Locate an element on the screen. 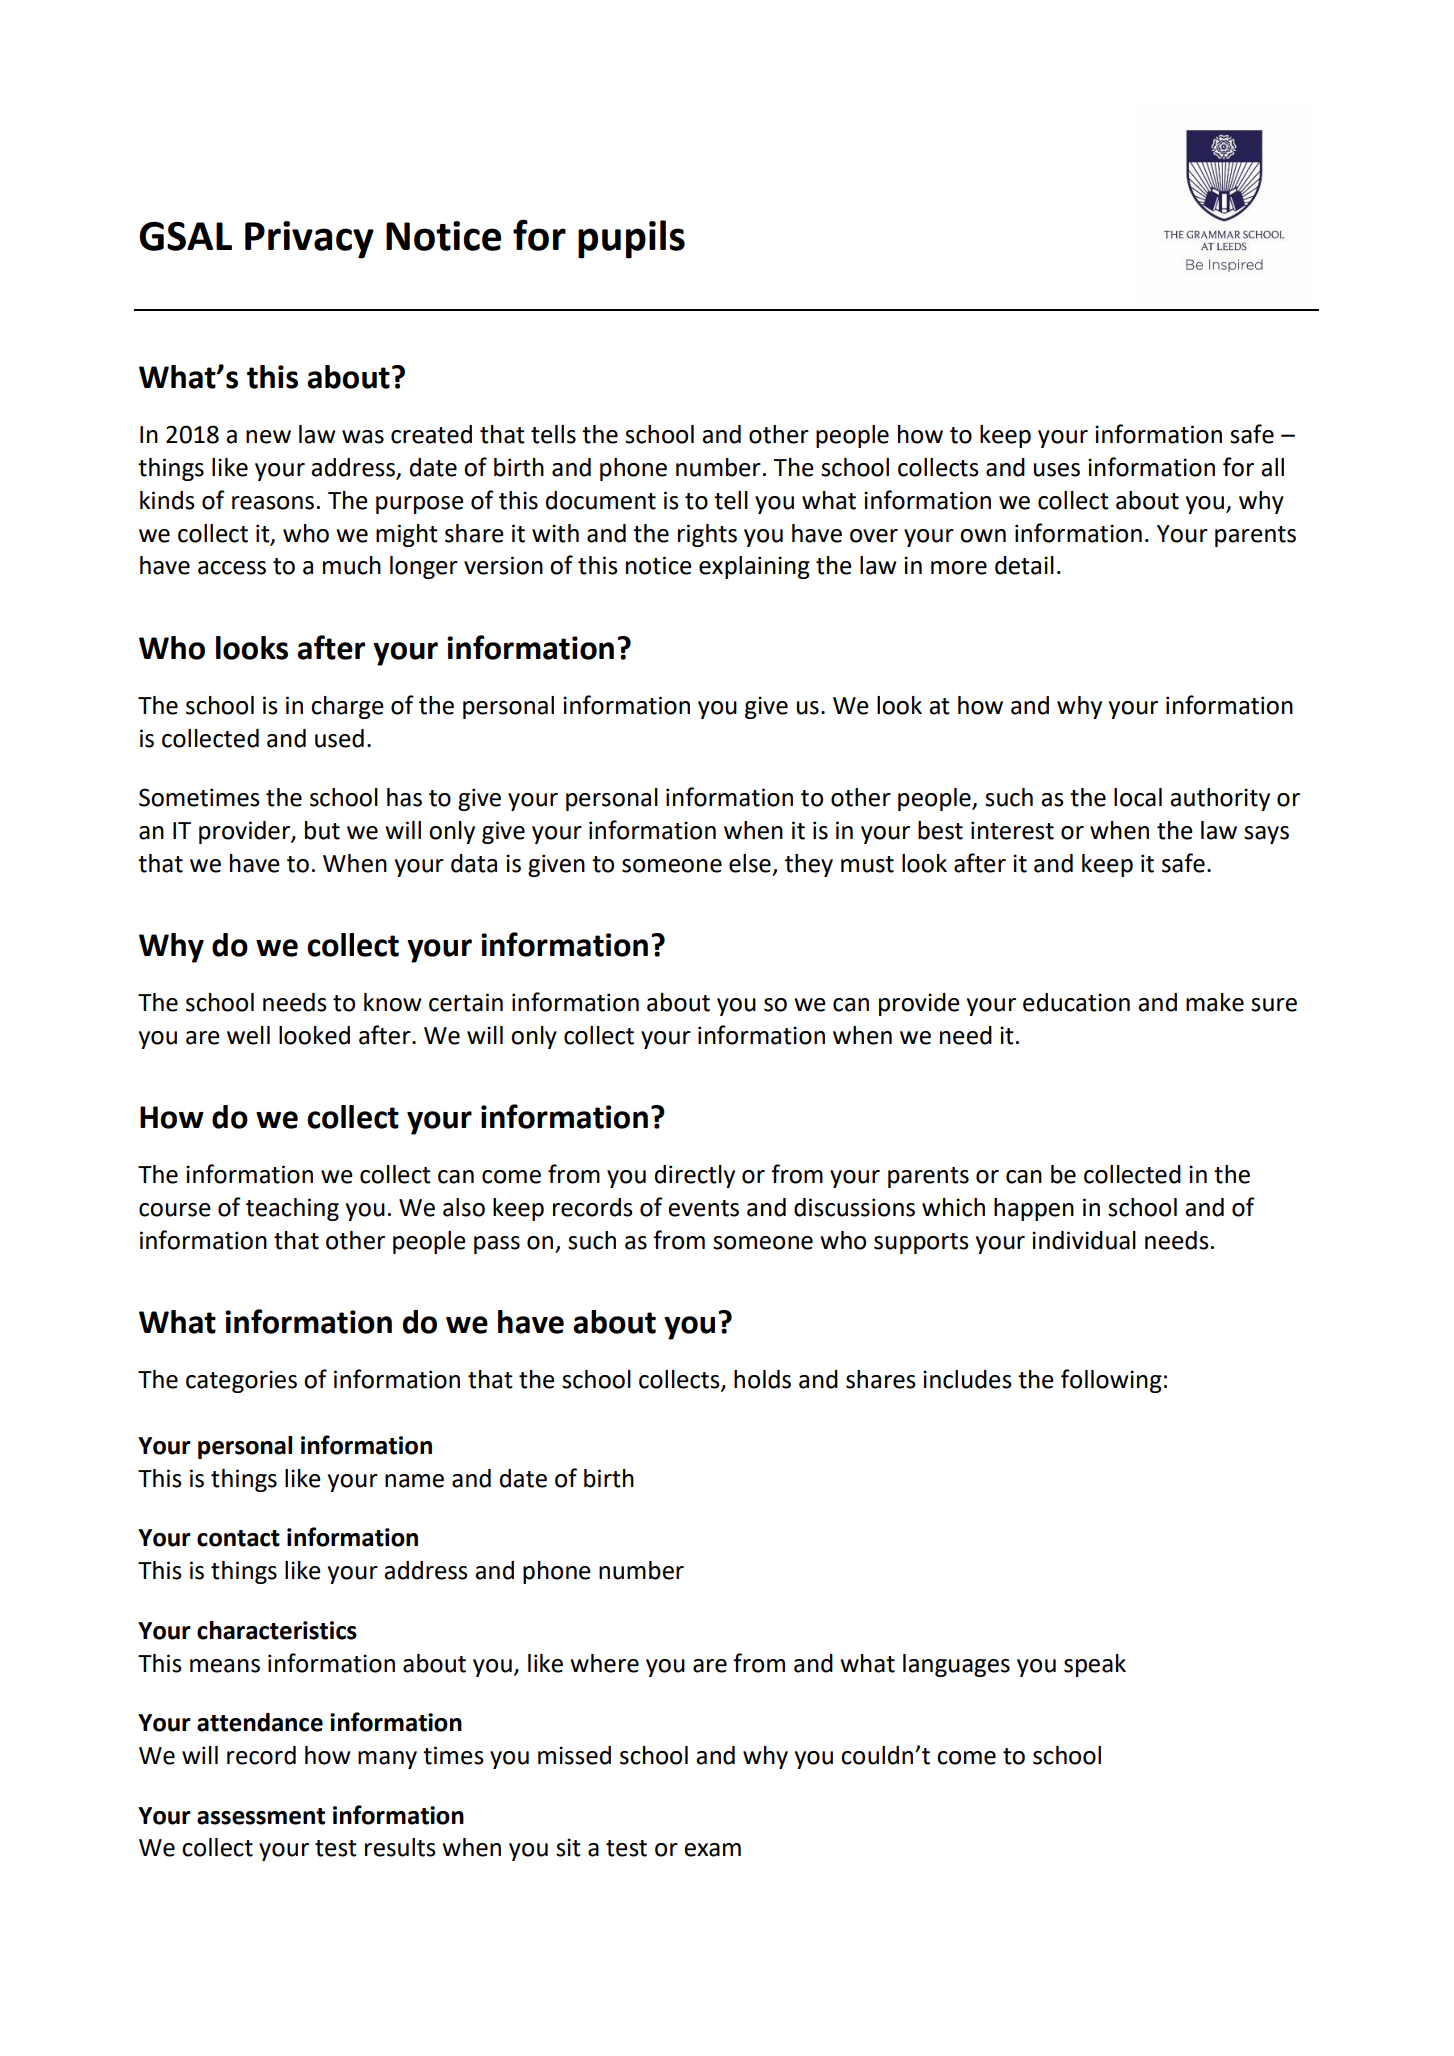 The height and width of the screenshot is (2056, 1454). charge is located at coordinates (347, 707).
